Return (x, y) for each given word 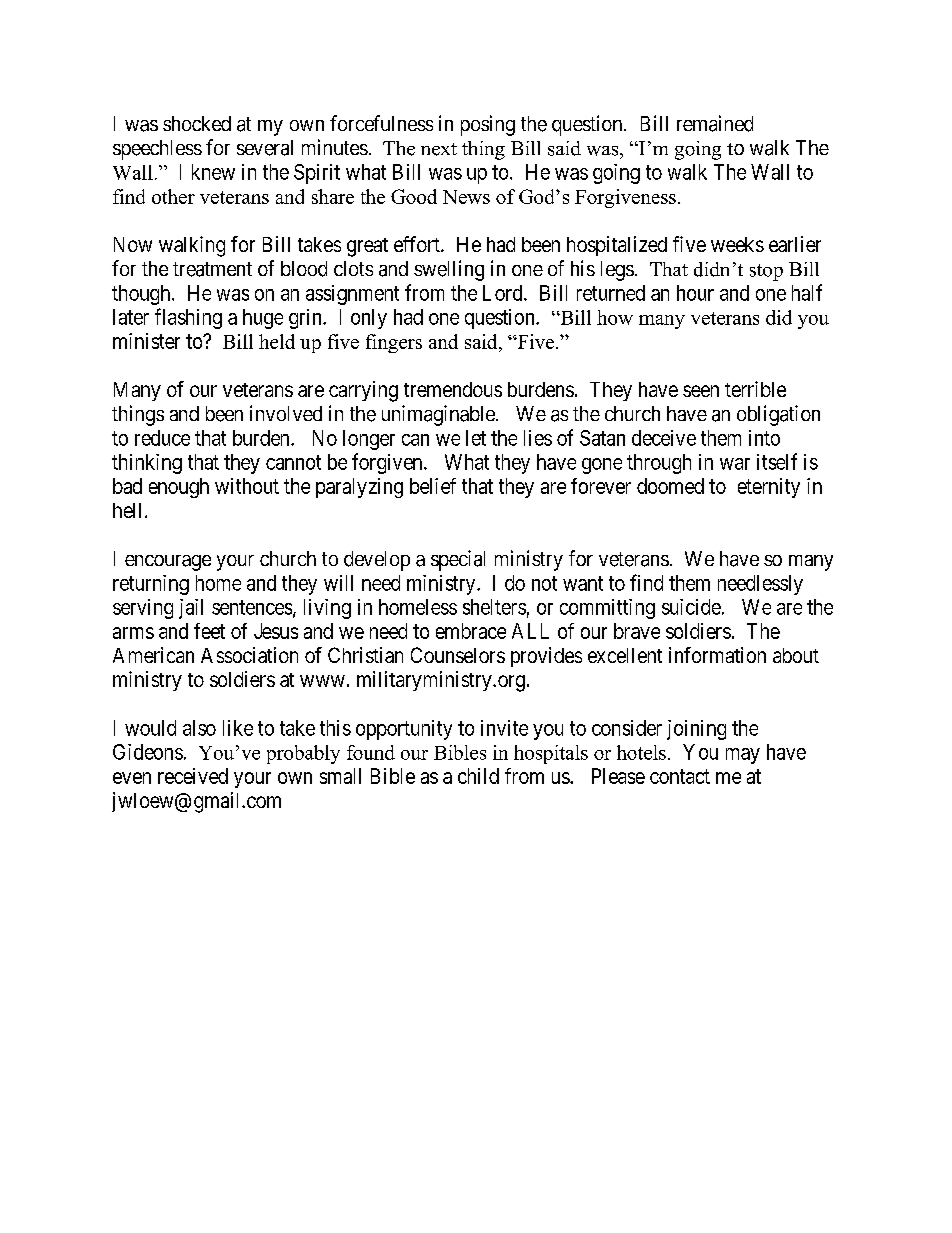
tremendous (453, 389)
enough (179, 488)
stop (766, 272)
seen (701, 391)
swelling (449, 270)
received (193, 776)
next (439, 149)
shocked (197, 123)
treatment (212, 269)
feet (209, 631)
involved (286, 413)
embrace (471, 631)
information (717, 655)
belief (433, 486)
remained (715, 123)
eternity (769, 488)
